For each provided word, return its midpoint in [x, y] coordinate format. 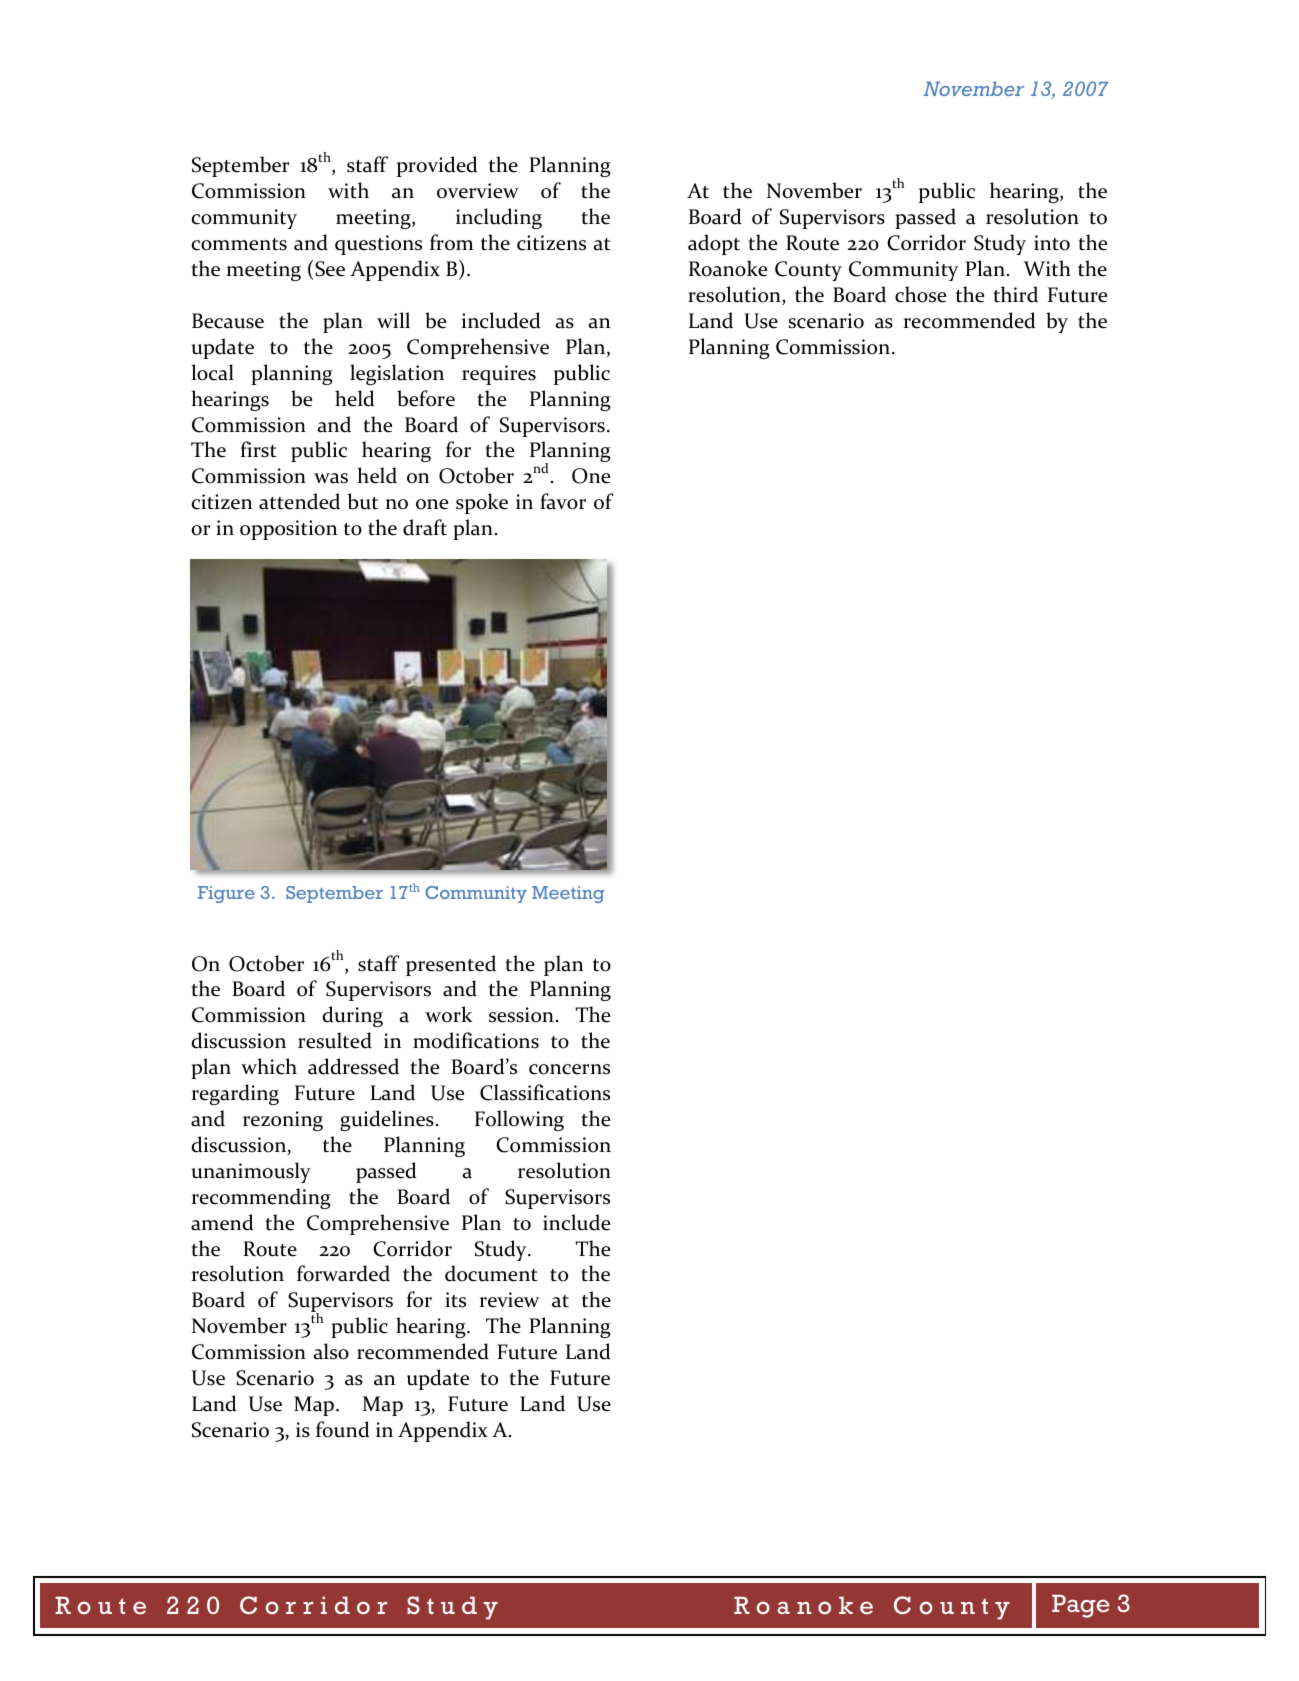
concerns [569, 1069]
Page [1081, 1606]
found [343, 1429]
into [1052, 243]
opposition [288, 530]
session [521, 1015]
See [330, 269]
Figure [226, 894]
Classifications [545, 1092]
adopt [714, 244]
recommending [261, 1198]
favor [563, 501]
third [1015, 294]
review [509, 1300]
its [455, 1300]
